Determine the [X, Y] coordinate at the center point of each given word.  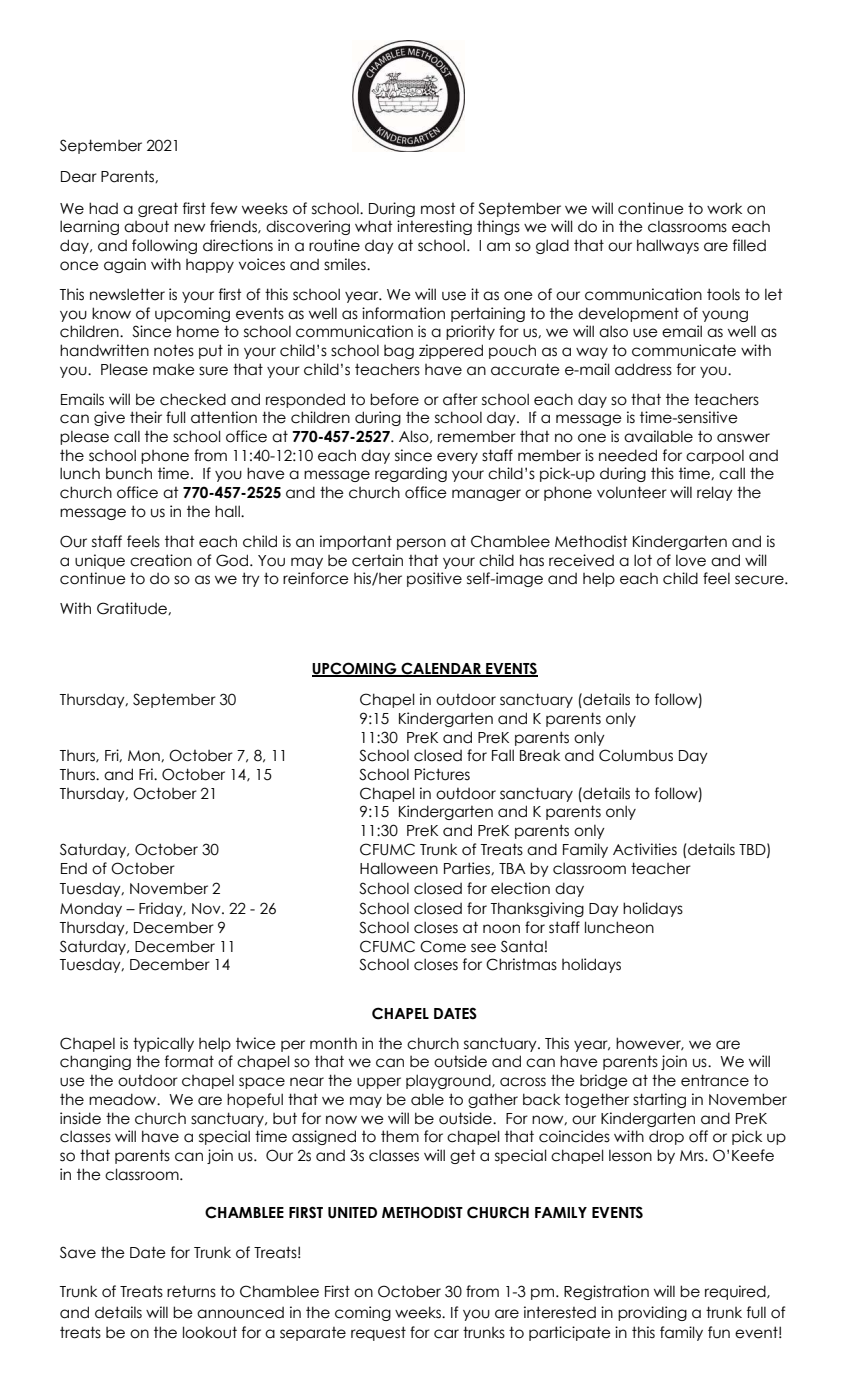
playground [449, 1081]
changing [95, 1062]
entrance [715, 1080]
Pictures [442, 774]
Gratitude [133, 608]
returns [191, 1291]
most [438, 209]
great [158, 209]
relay [715, 493]
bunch [129, 473]
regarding [411, 474]
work [724, 208]
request [378, 1333]
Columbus [636, 755]
